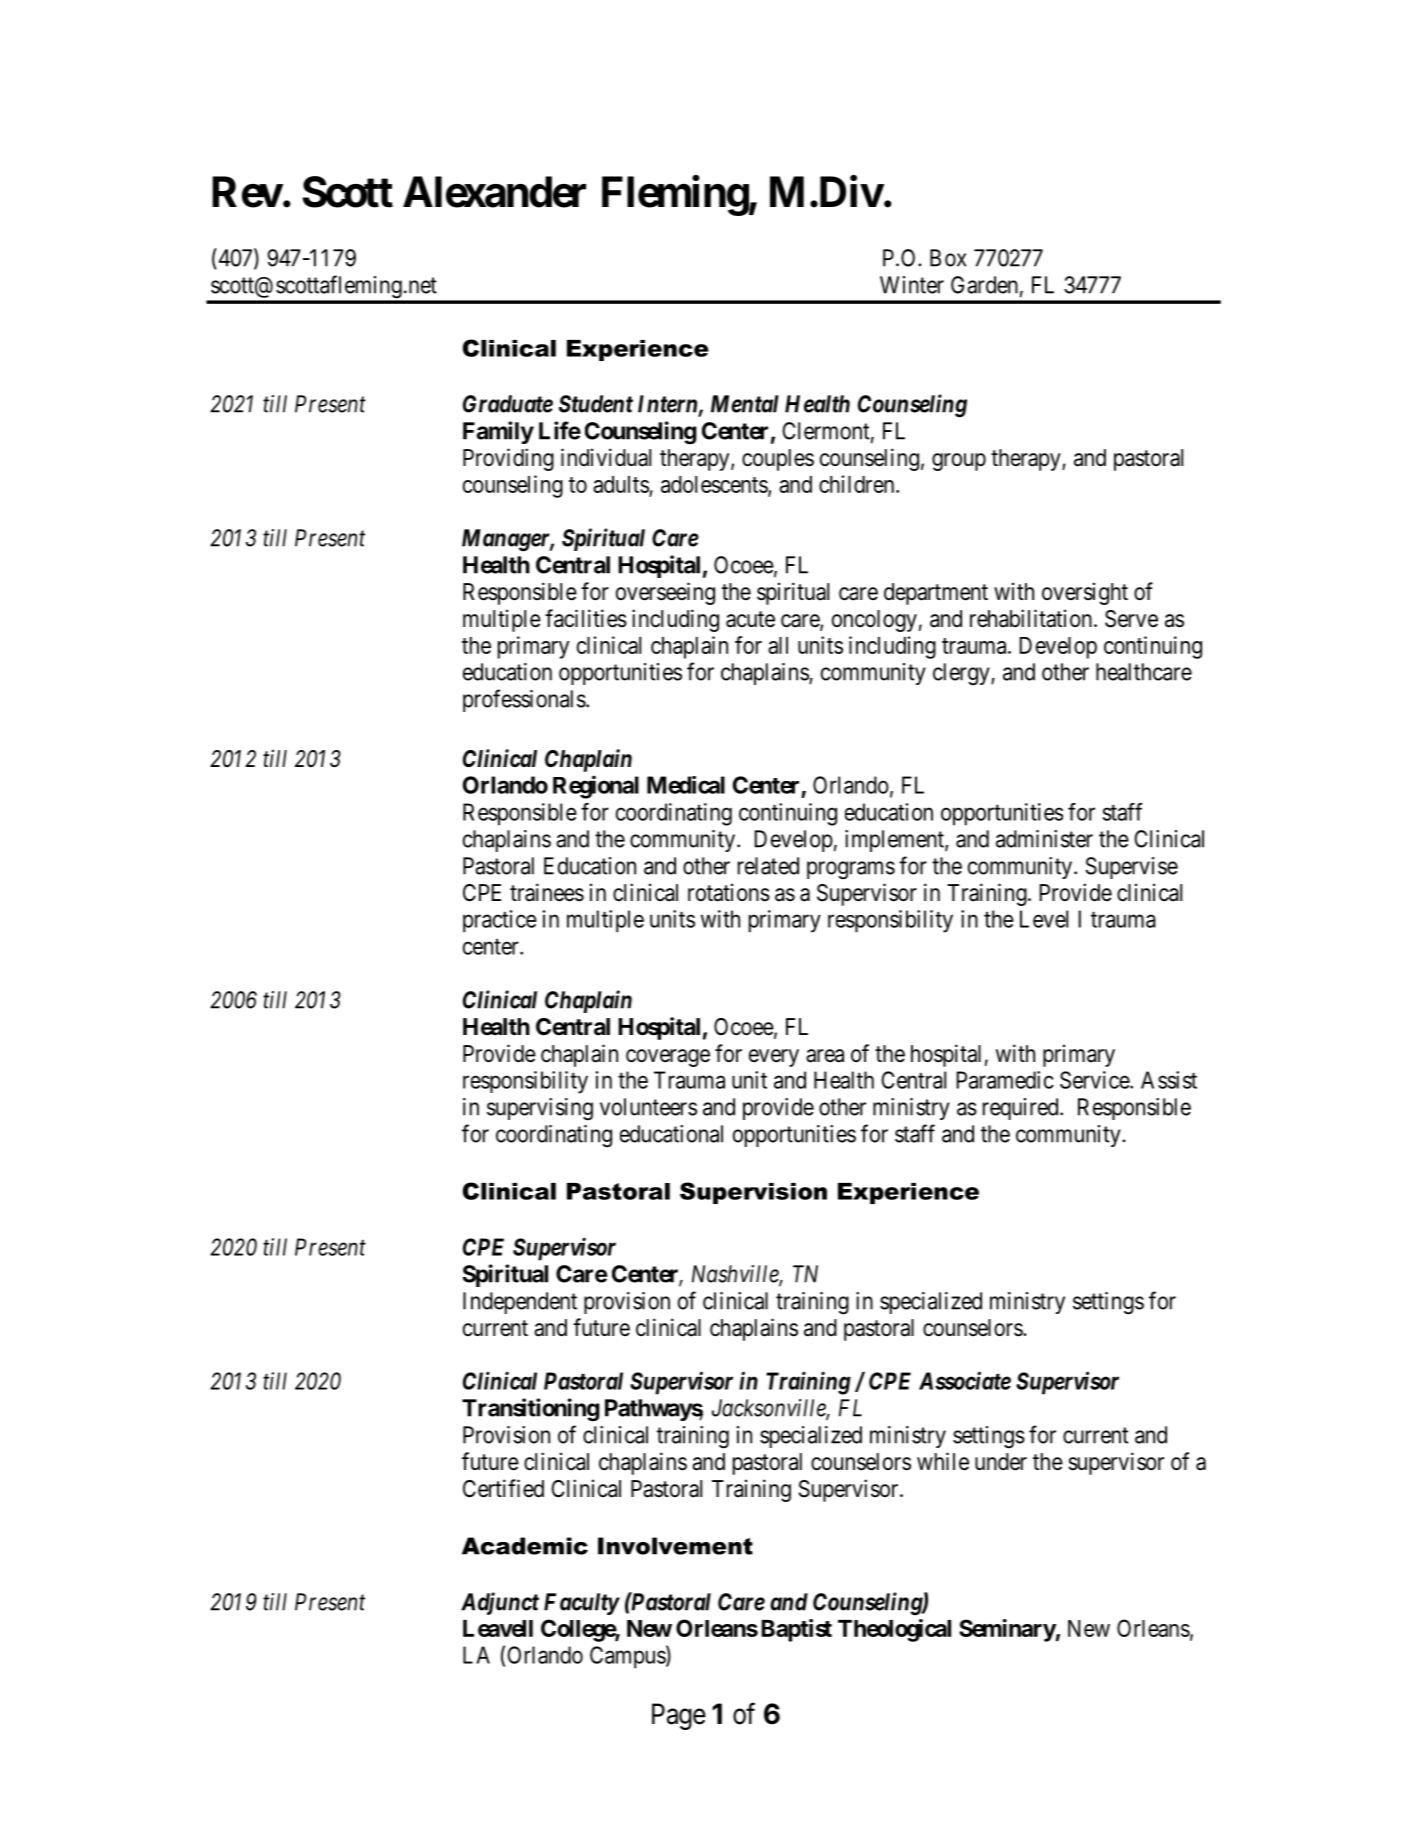  What do you see at coordinates (500, 1603) in the screenshot?
I see `Adjunct` at bounding box center [500, 1603].
